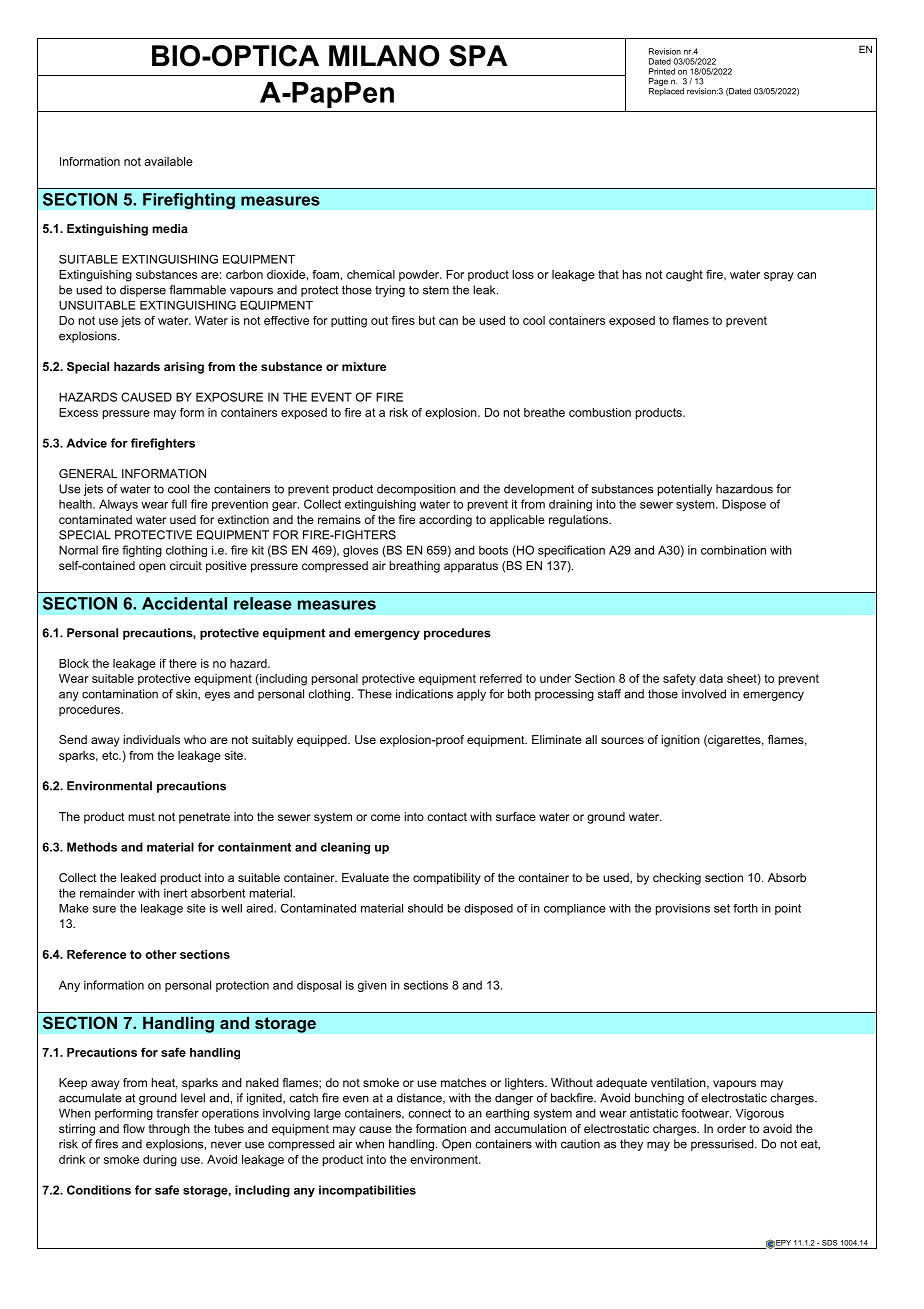 The width and height of the screenshot is (924, 1309). What do you see at coordinates (168, 161) in the screenshot?
I see `available` at bounding box center [168, 161].
